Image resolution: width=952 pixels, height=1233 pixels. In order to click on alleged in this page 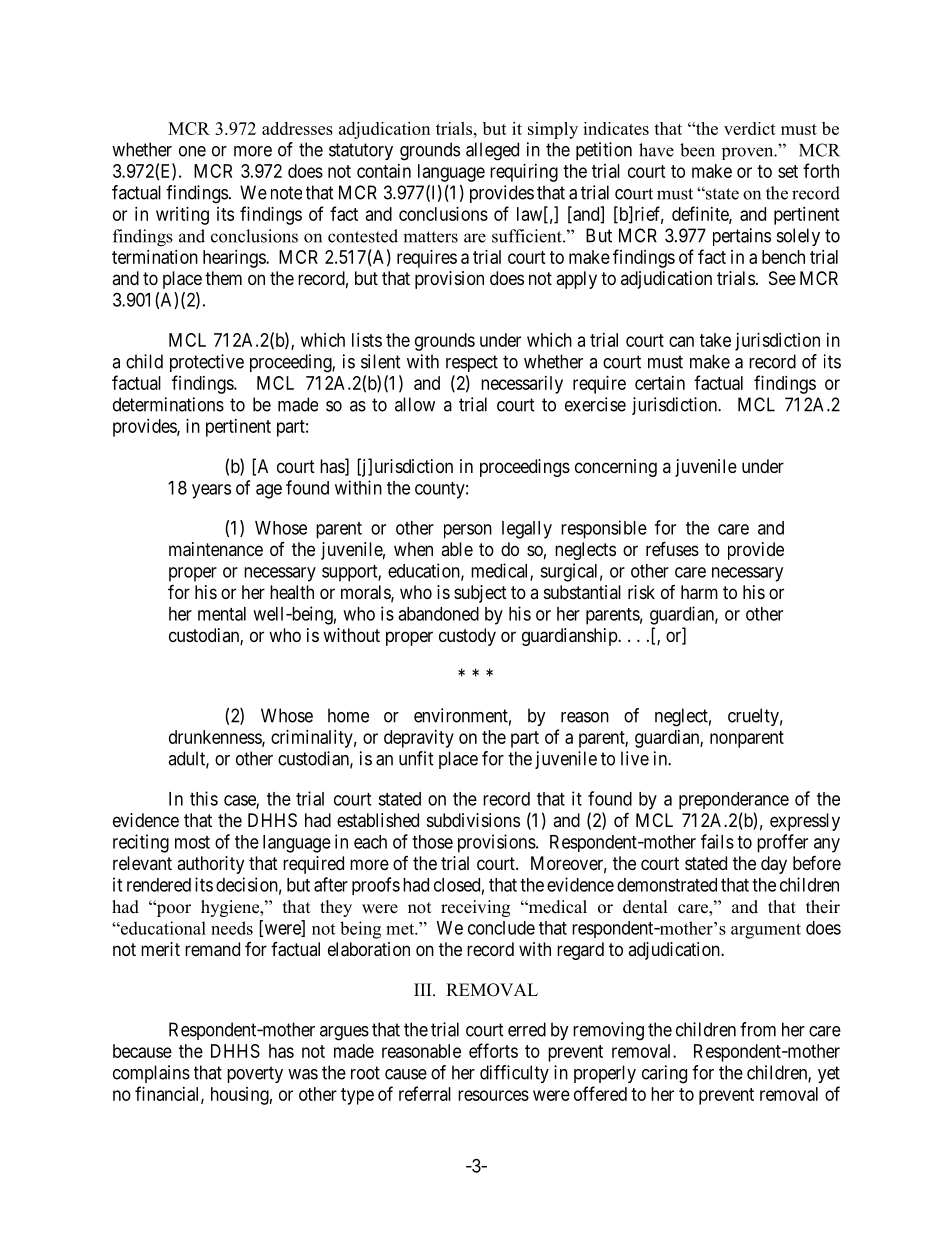, I will do `click(492, 151)`.
